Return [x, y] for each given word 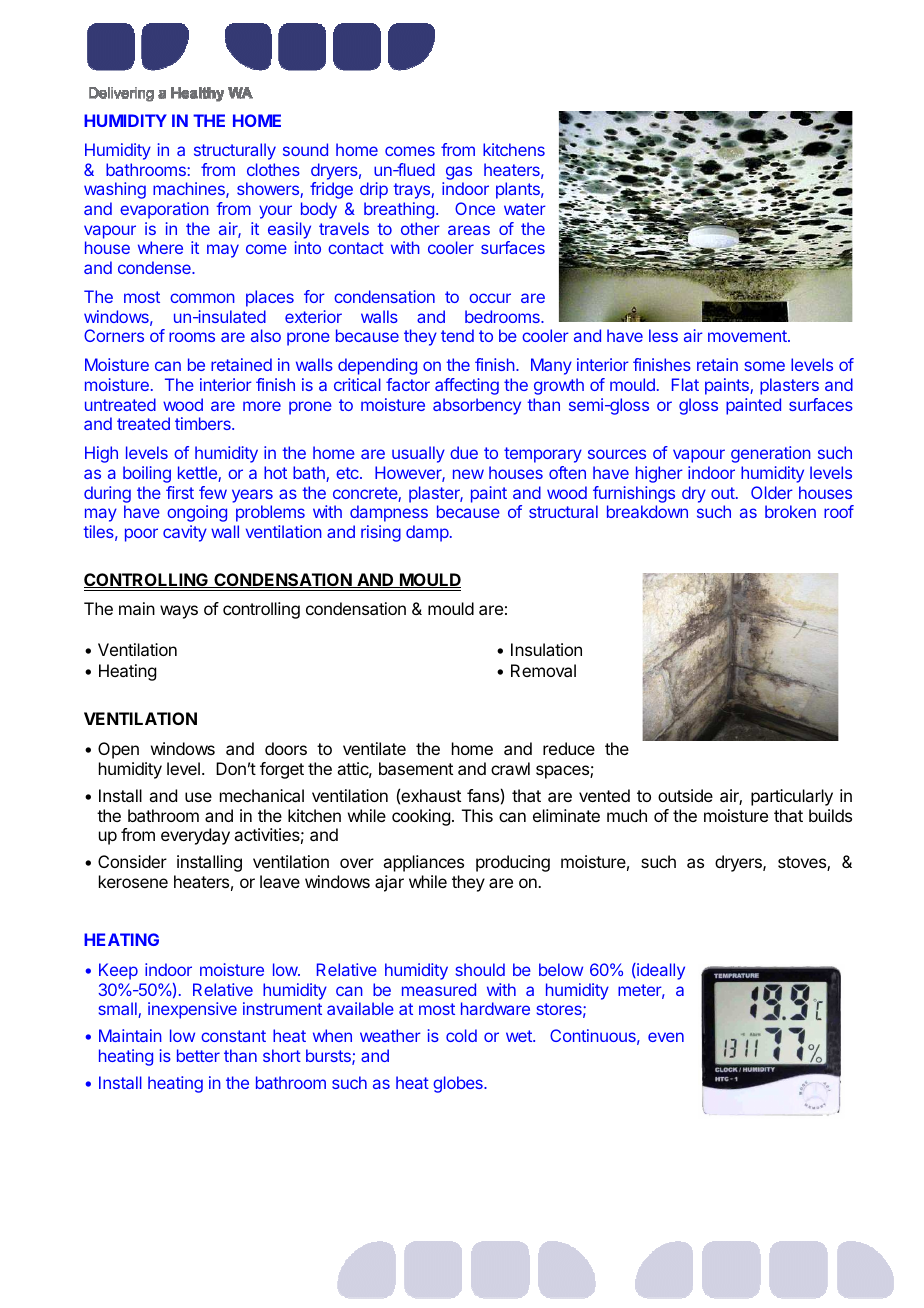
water [525, 209]
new [468, 474]
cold [461, 1035]
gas [457, 174]
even [666, 1037]
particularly [792, 797]
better [198, 1055]
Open [118, 750]
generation [771, 454]
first [180, 492]
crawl [510, 768]
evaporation [164, 210]
